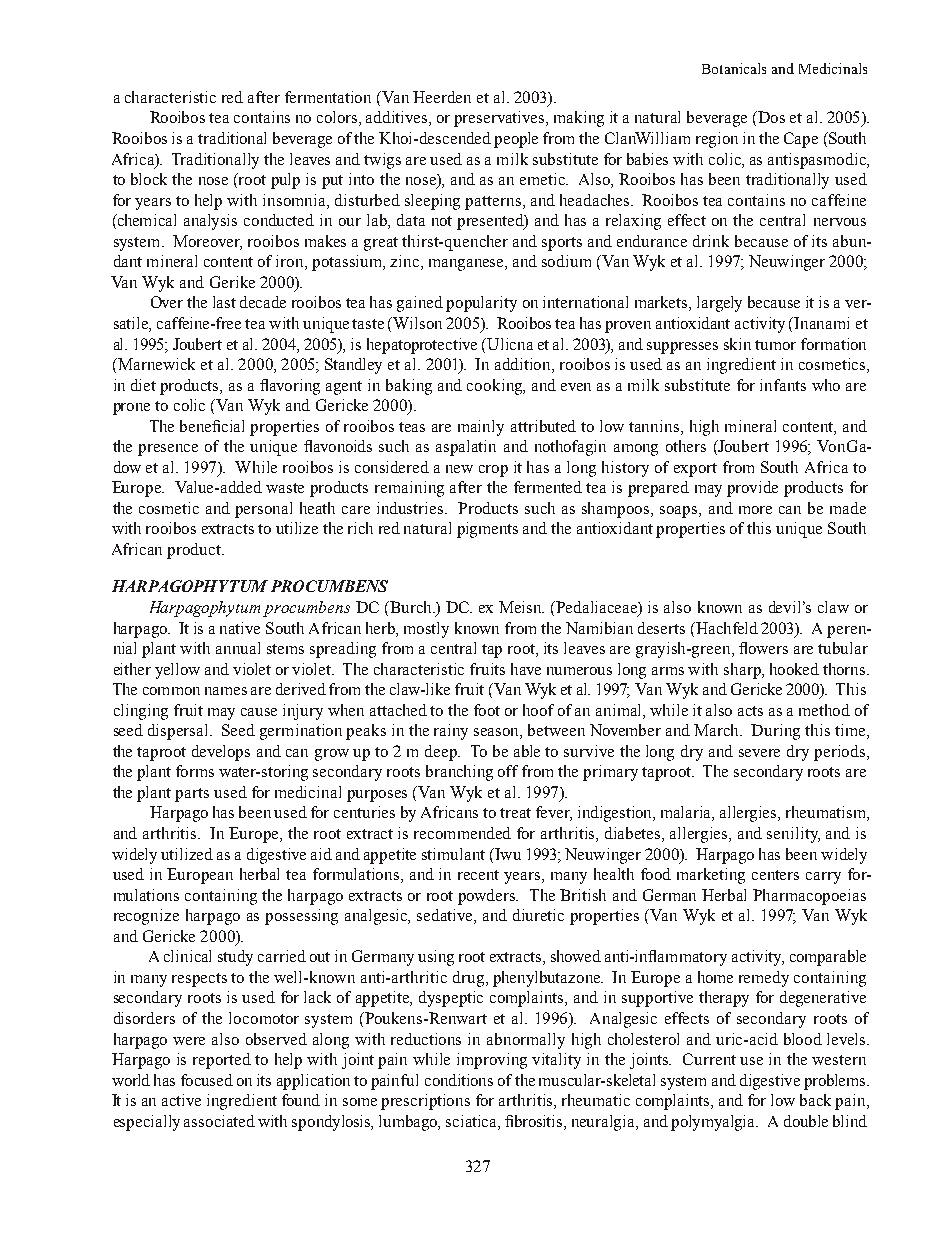 This image has height=1233, width=952. I want to click on mainly, so click(481, 428).
